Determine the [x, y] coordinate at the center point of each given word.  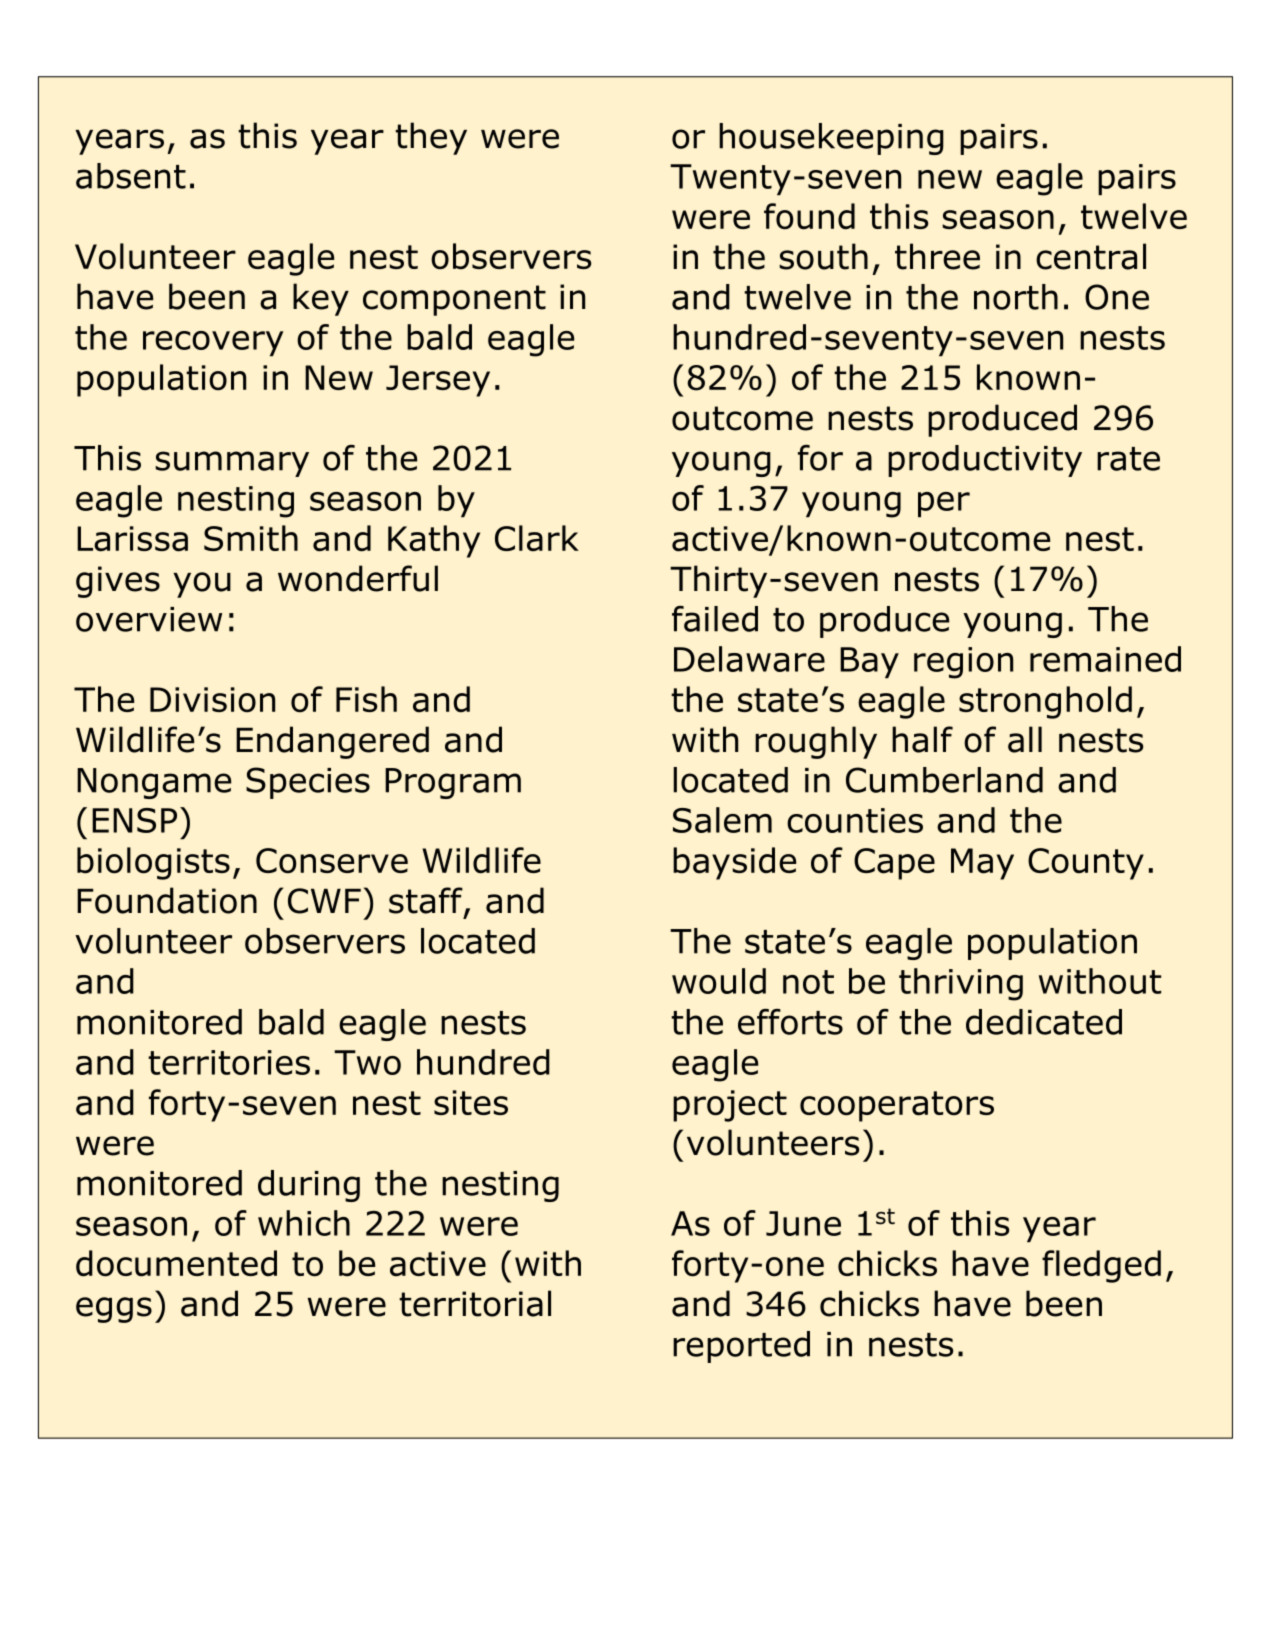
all [1025, 739]
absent [131, 176]
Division [212, 700]
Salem [722, 820]
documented [176, 1263]
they [431, 138]
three [937, 256]
